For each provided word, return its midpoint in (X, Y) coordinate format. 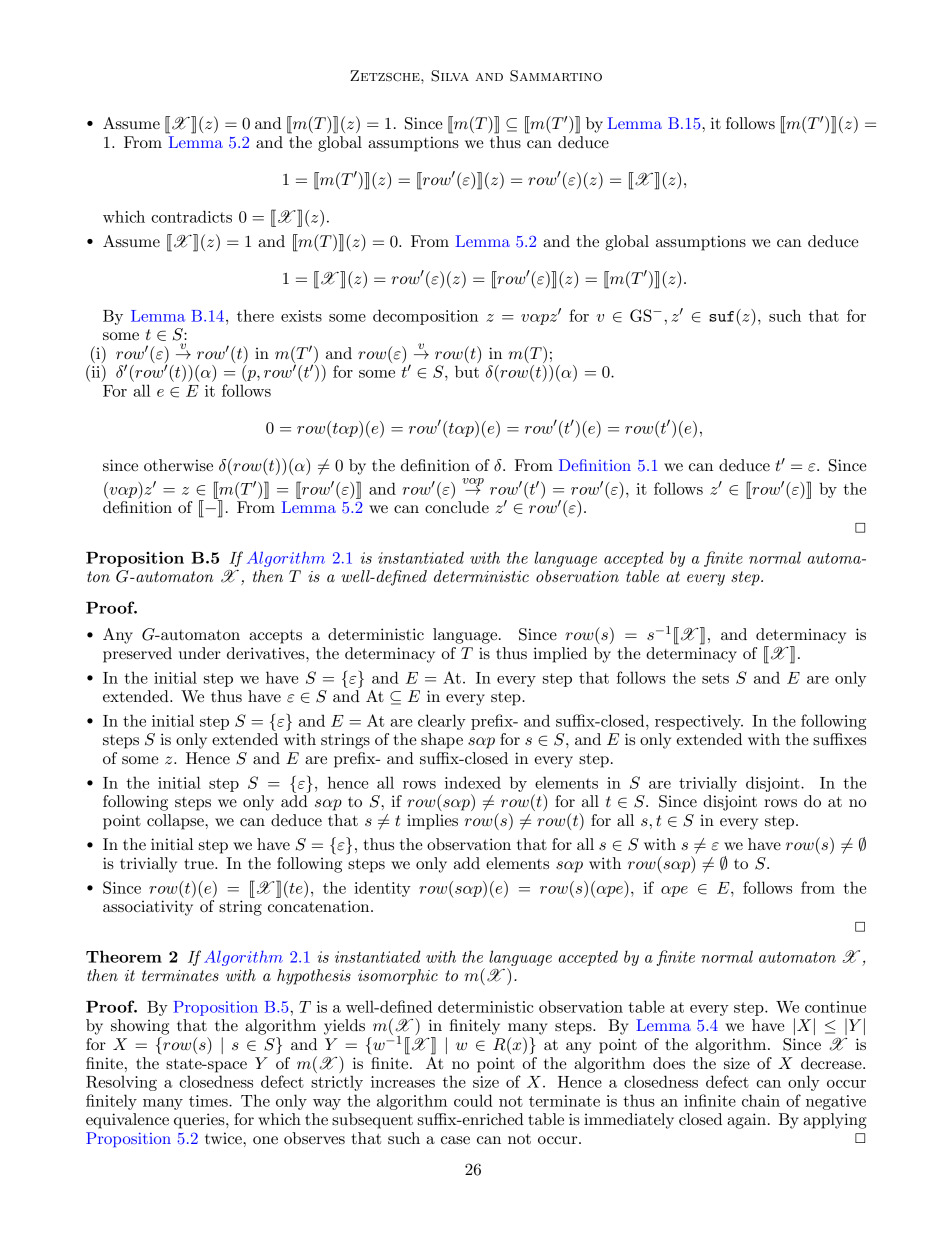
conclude (457, 507)
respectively (699, 722)
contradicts (191, 216)
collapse (176, 822)
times (209, 1101)
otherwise (178, 465)
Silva (450, 76)
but (467, 371)
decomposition (425, 317)
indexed (473, 782)
